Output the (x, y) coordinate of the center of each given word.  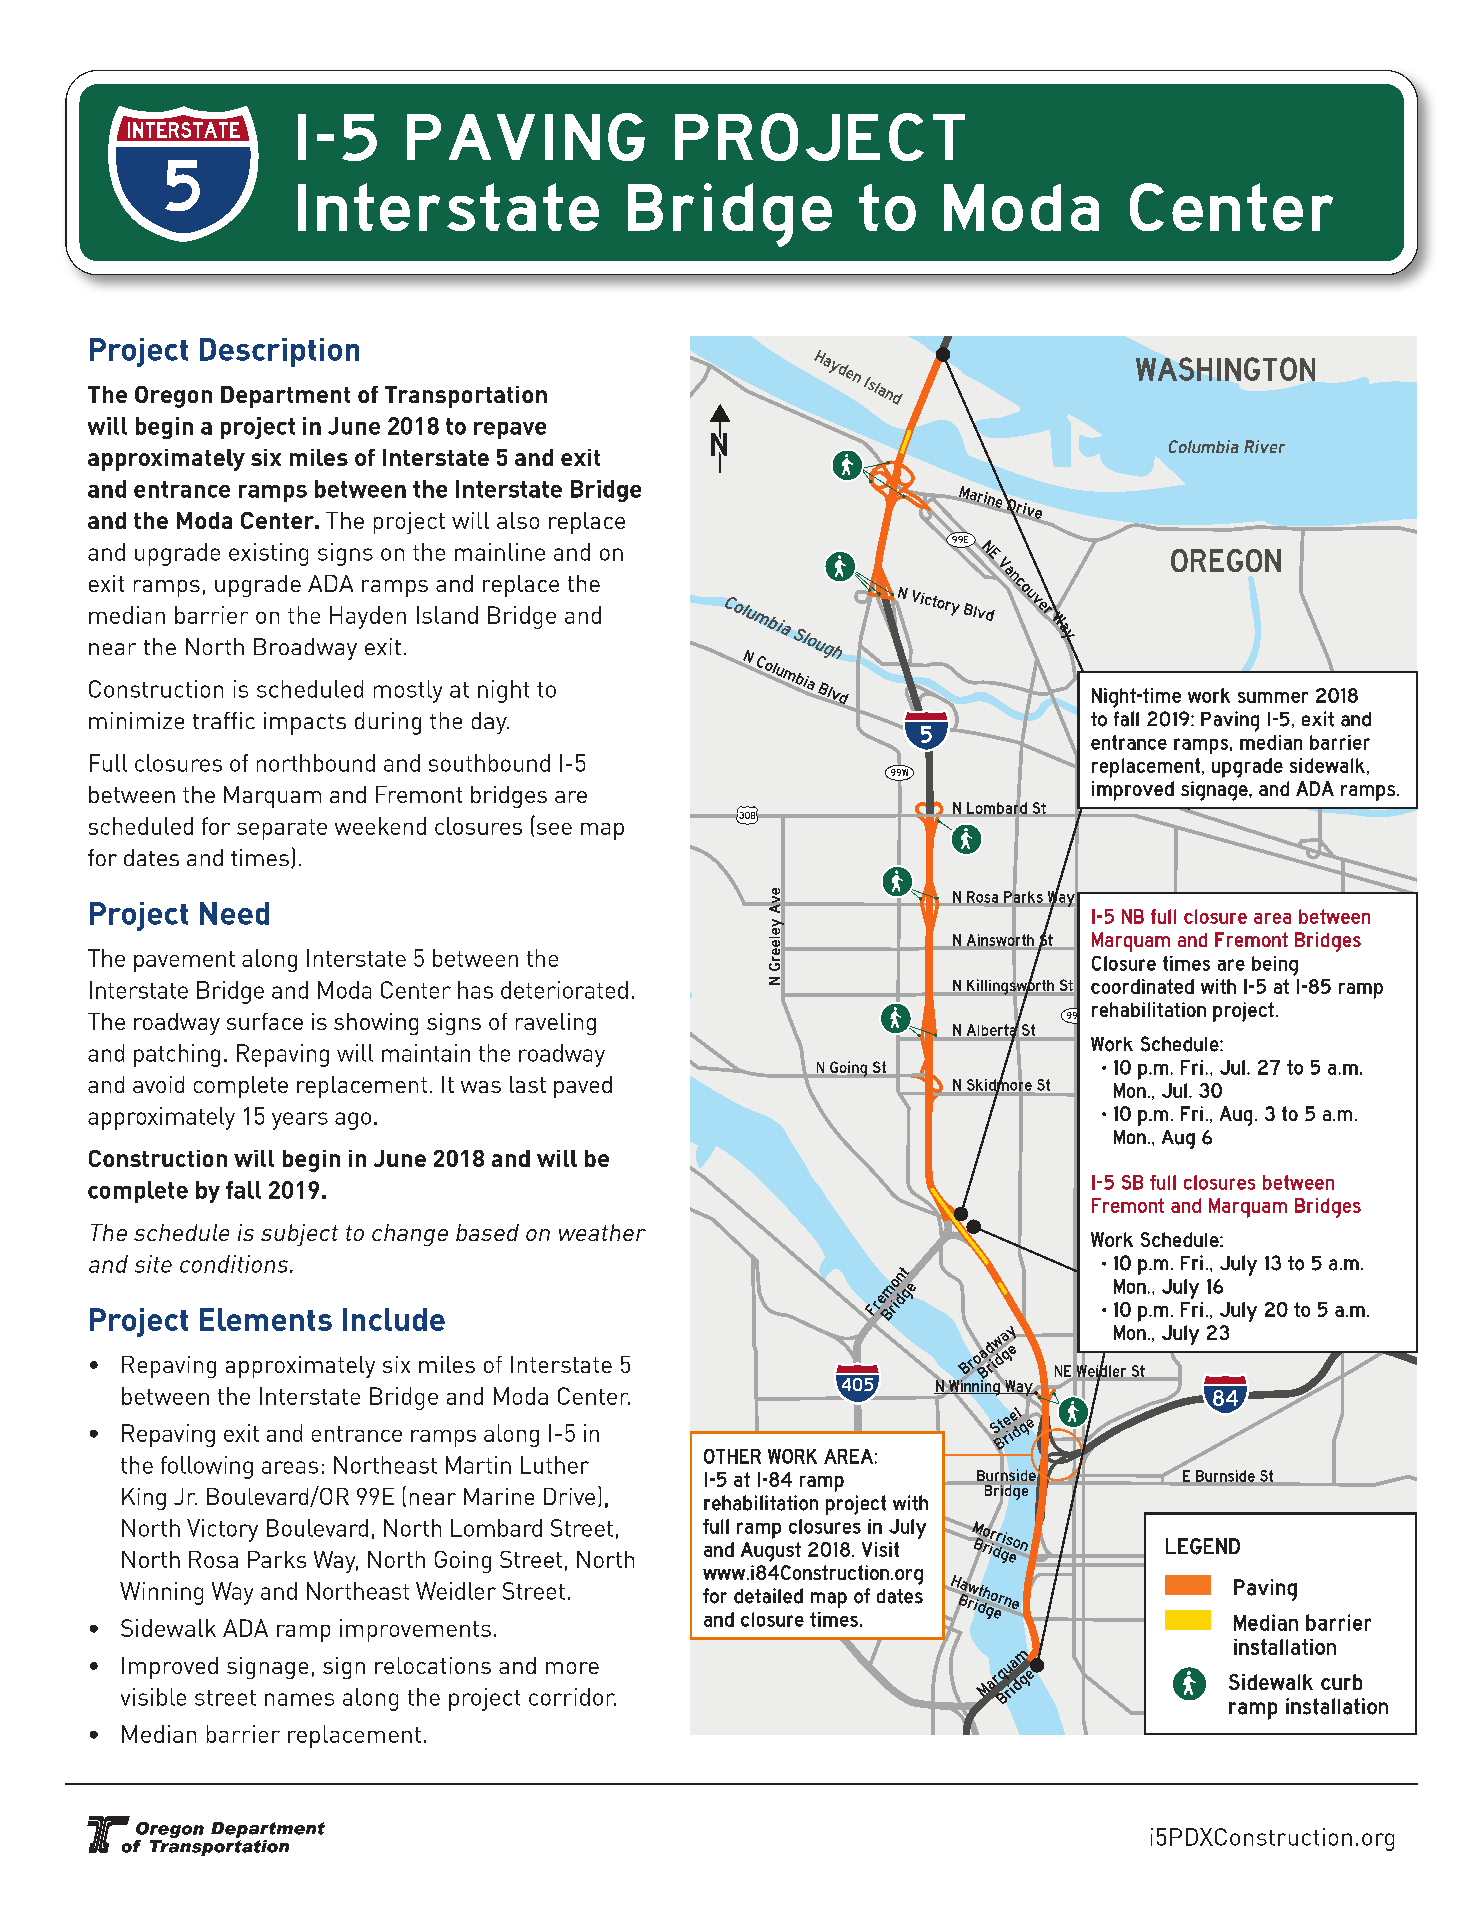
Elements (266, 1319)
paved (583, 1087)
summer (1273, 697)
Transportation (466, 397)
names (299, 1699)
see (554, 829)
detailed (768, 1596)
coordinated (1142, 986)
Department (285, 397)
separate (282, 829)
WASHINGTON (1225, 369)
